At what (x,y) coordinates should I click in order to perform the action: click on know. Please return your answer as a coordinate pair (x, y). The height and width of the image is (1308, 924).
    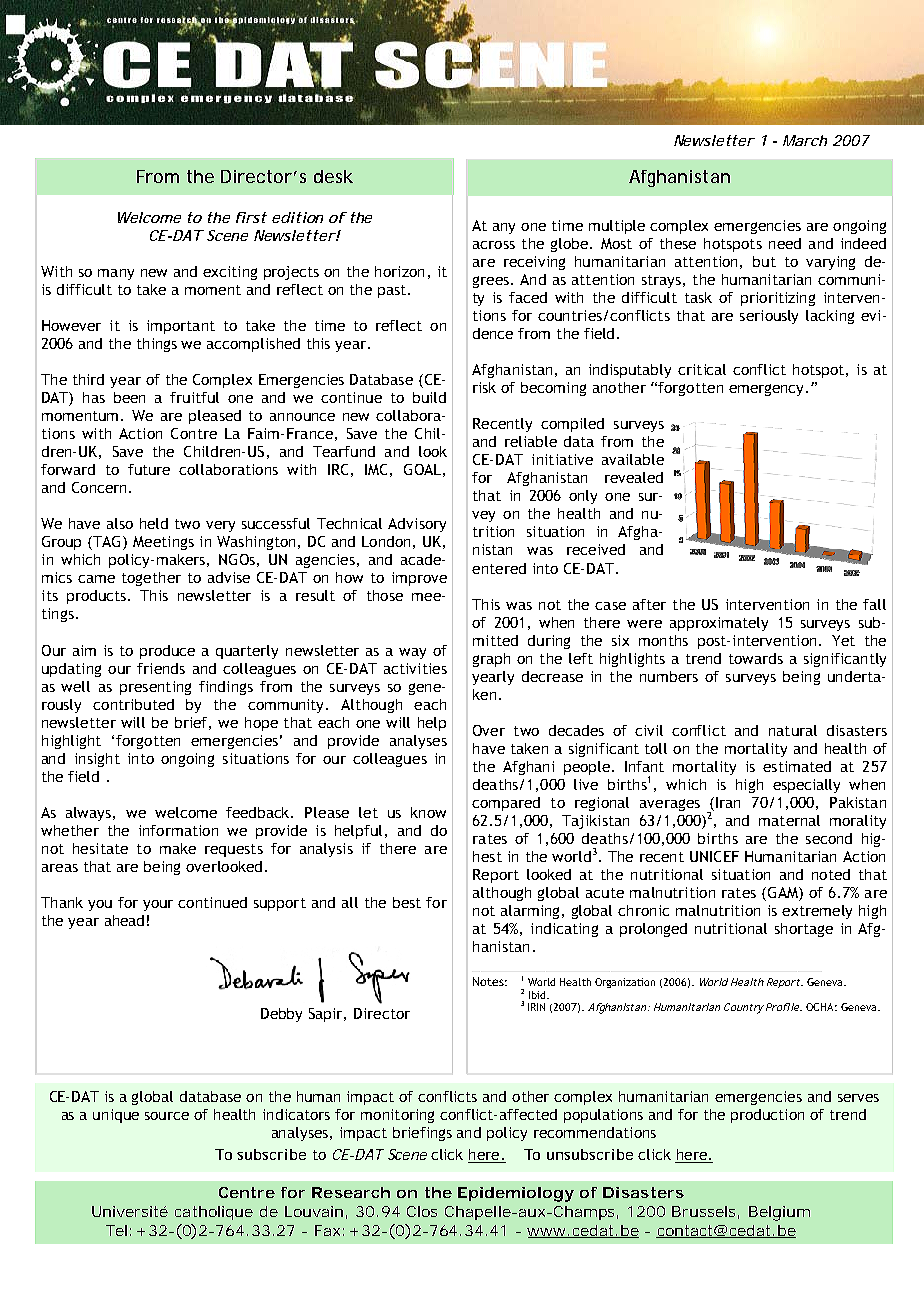
    Looking at the image, I should click on (428, 812).
